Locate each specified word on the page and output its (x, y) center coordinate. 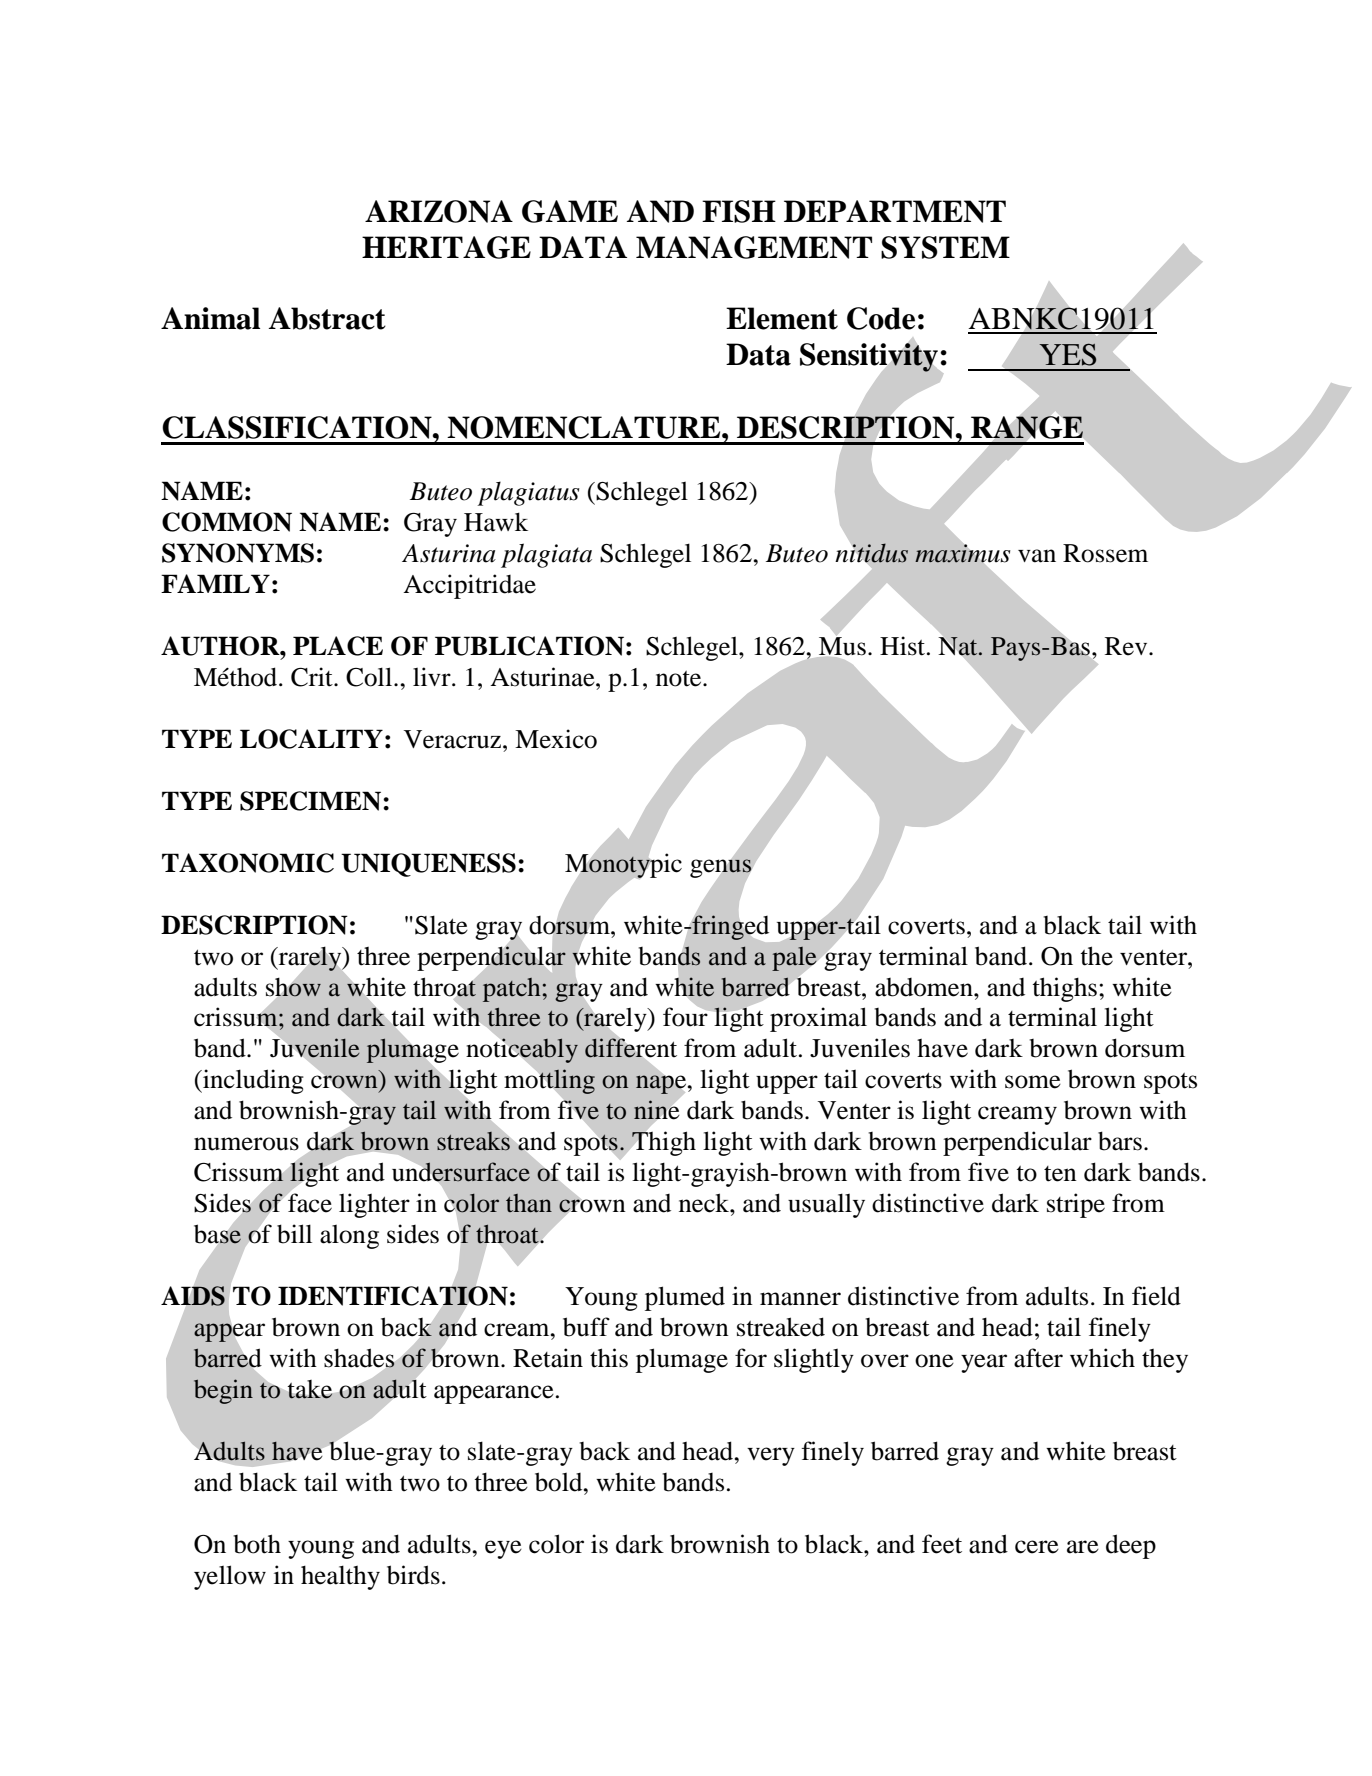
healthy (340, 1577)
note (680, 679)
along (349, 1237)
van (1037, 556)
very (771, 1456)
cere (1037, 1547)
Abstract (327, 318)
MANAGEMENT (754, 247)
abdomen (925, 987)
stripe (1076, 1205)
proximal (818, 1019)
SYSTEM (945, 247)
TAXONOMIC (248, 863)
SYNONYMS (238, 553)
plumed (685, 1298)
